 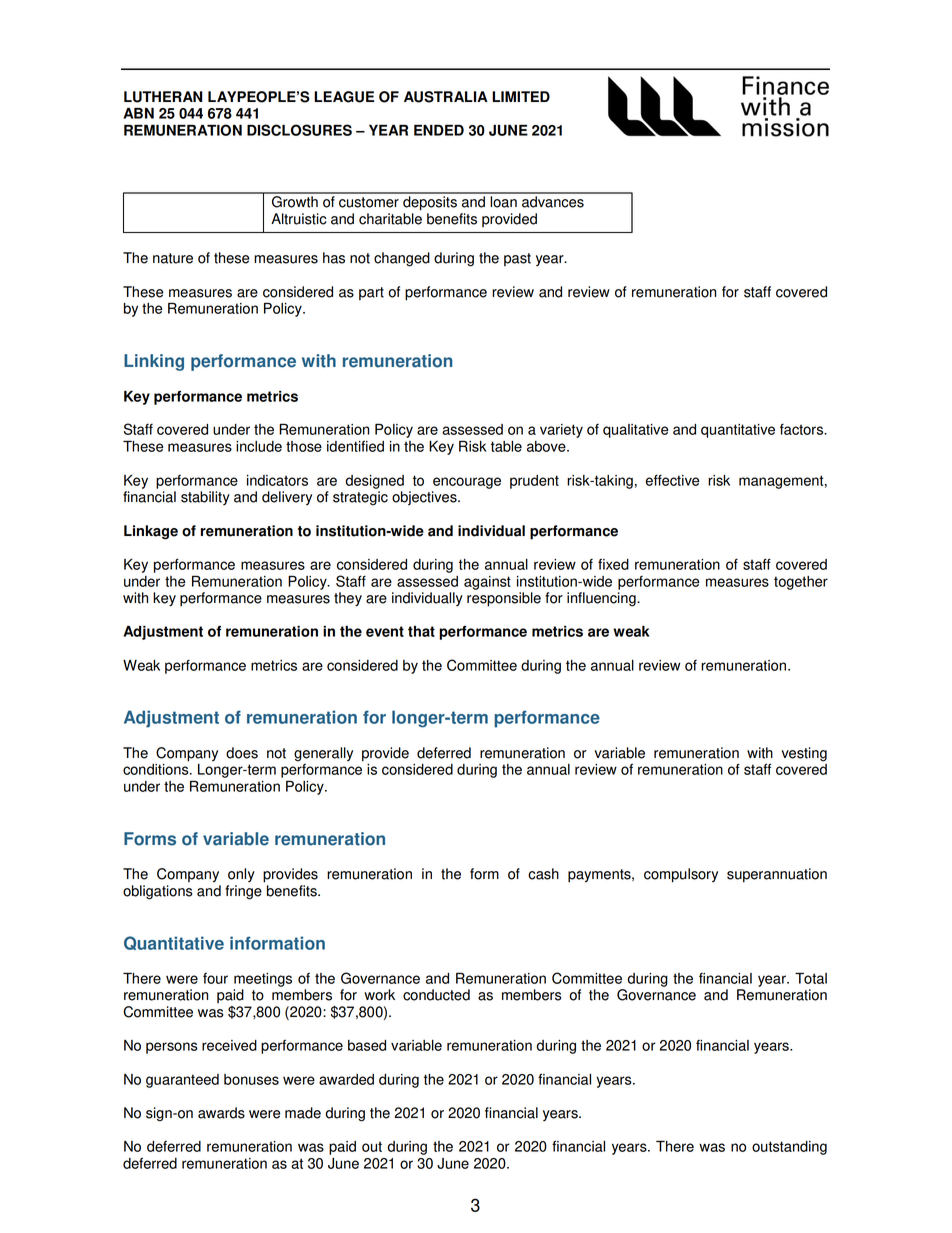 I want to click on awarded, so click(x=346, y=1079).
